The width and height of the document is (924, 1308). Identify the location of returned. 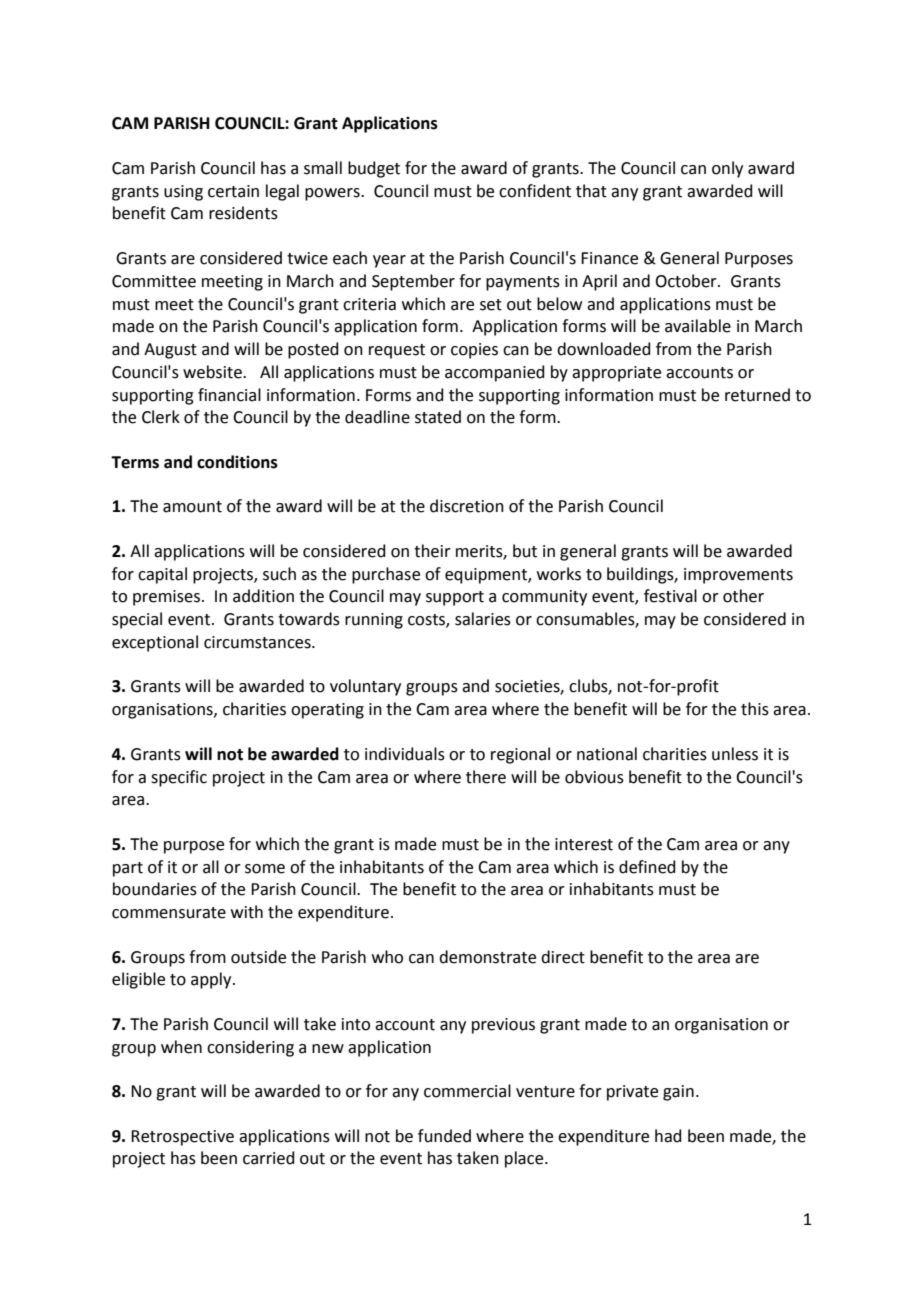
(757, 395).
